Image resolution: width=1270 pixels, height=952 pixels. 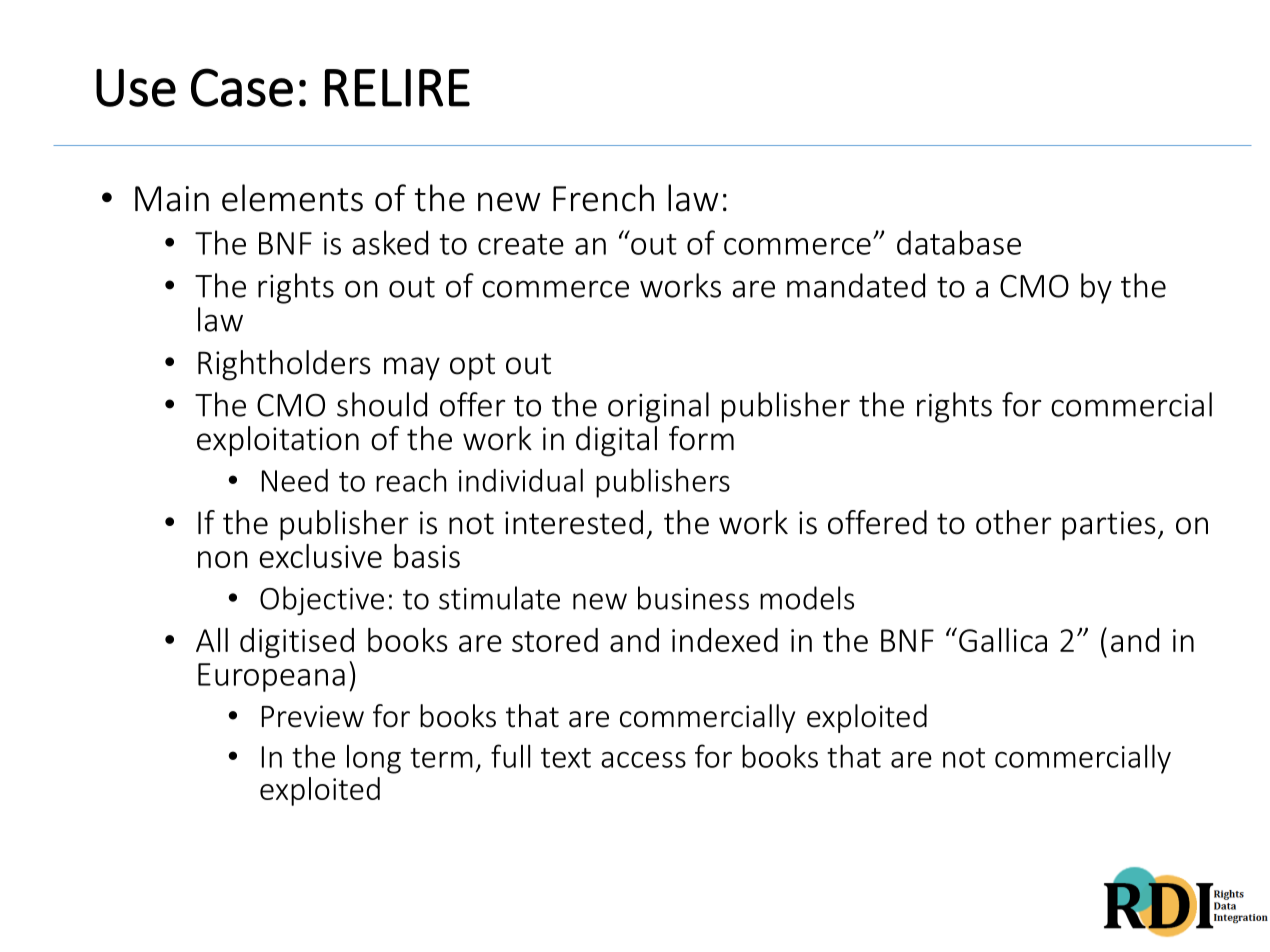 What do you see at coordinates (603, 198) in the screenshot?
I see `French` at bounding box center [603, 198].
